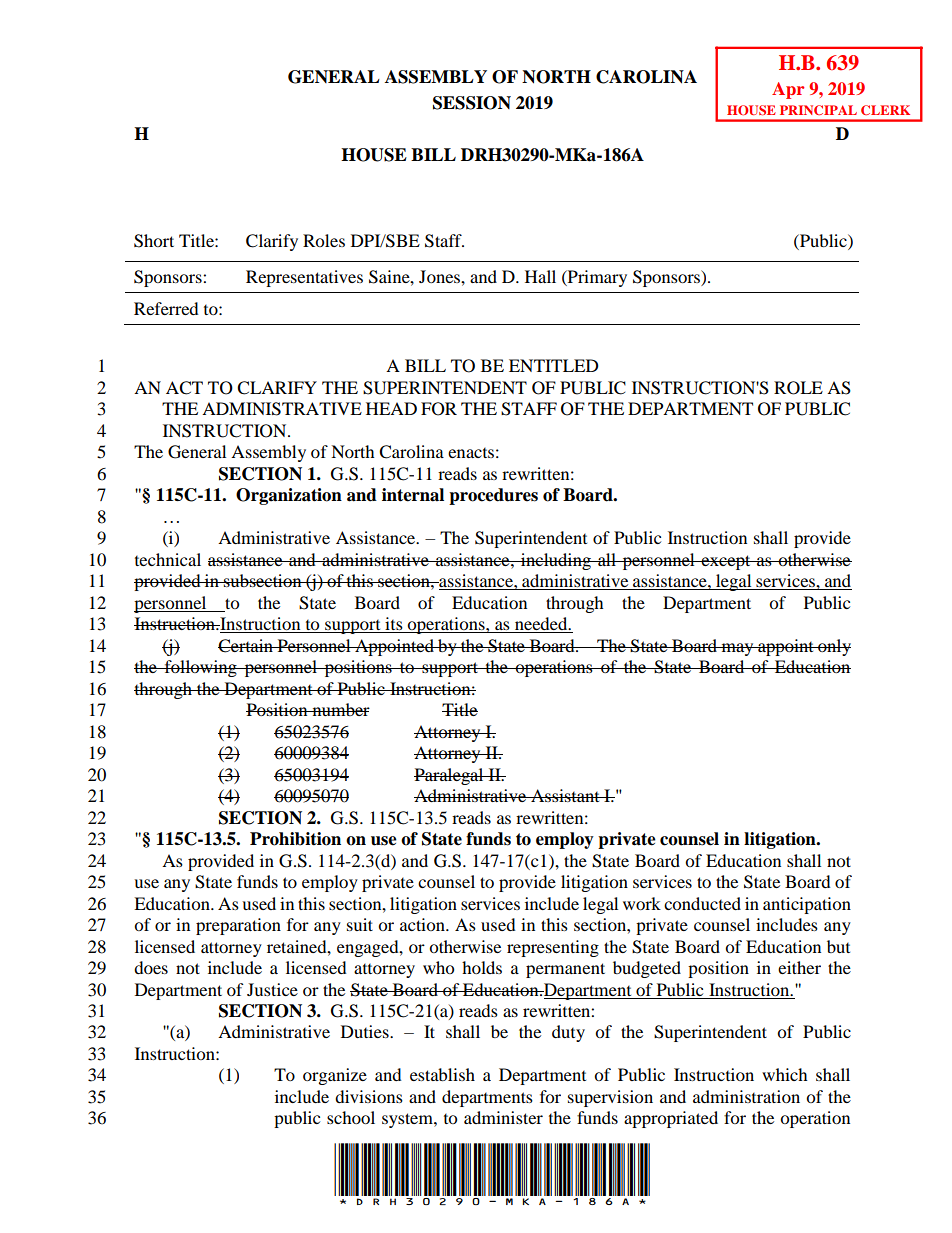 This image has width=952, height=1233. Describe the element at coordinates (335, 1076) in the image. I see `organize` at that location.
